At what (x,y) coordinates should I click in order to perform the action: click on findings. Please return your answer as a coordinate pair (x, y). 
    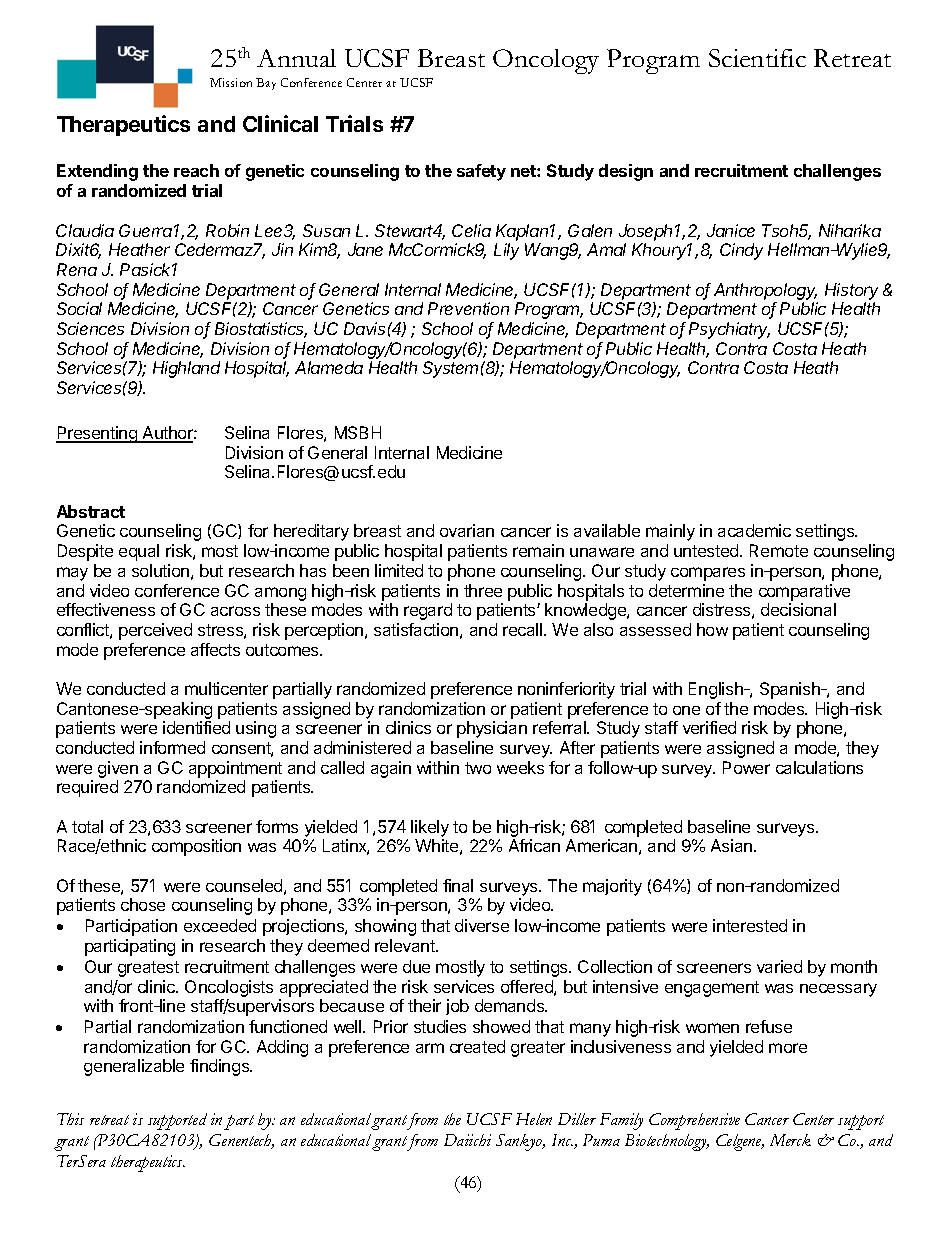
    Looking at the image, I should click on (221, 1067).
